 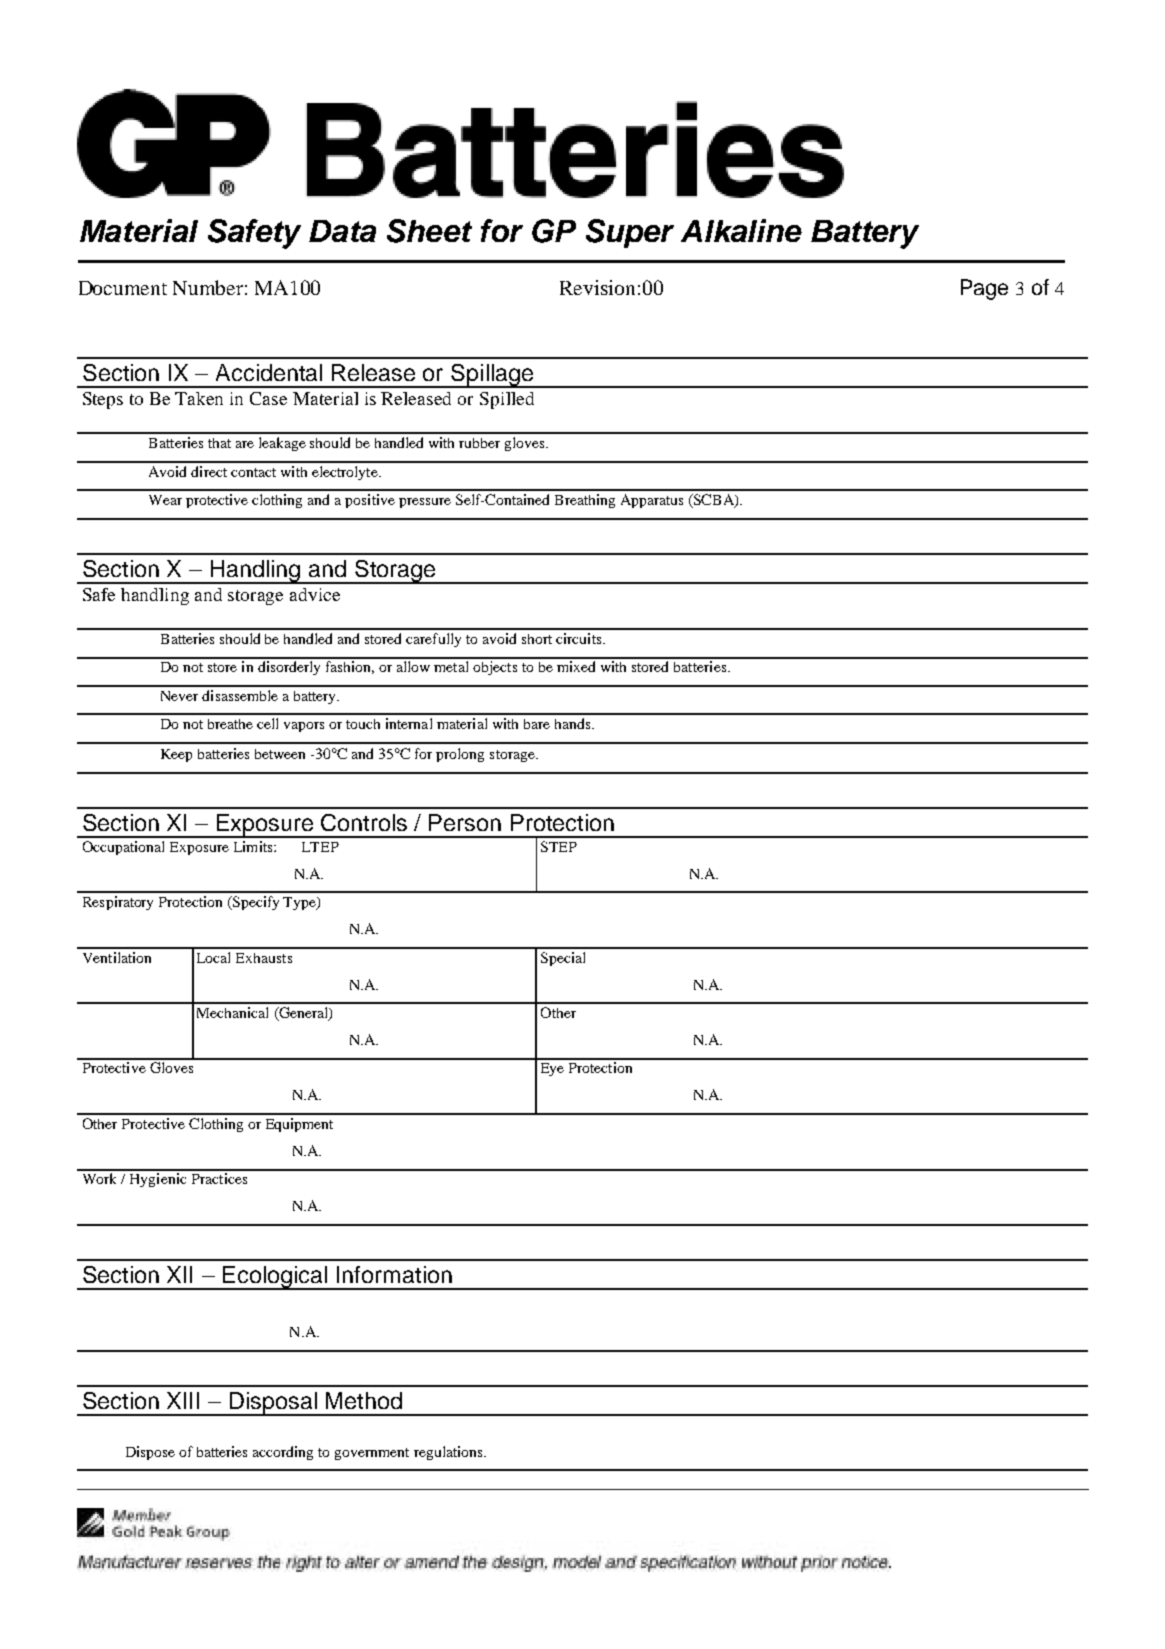 I want to click on Page, so click(x=984, y=289).
